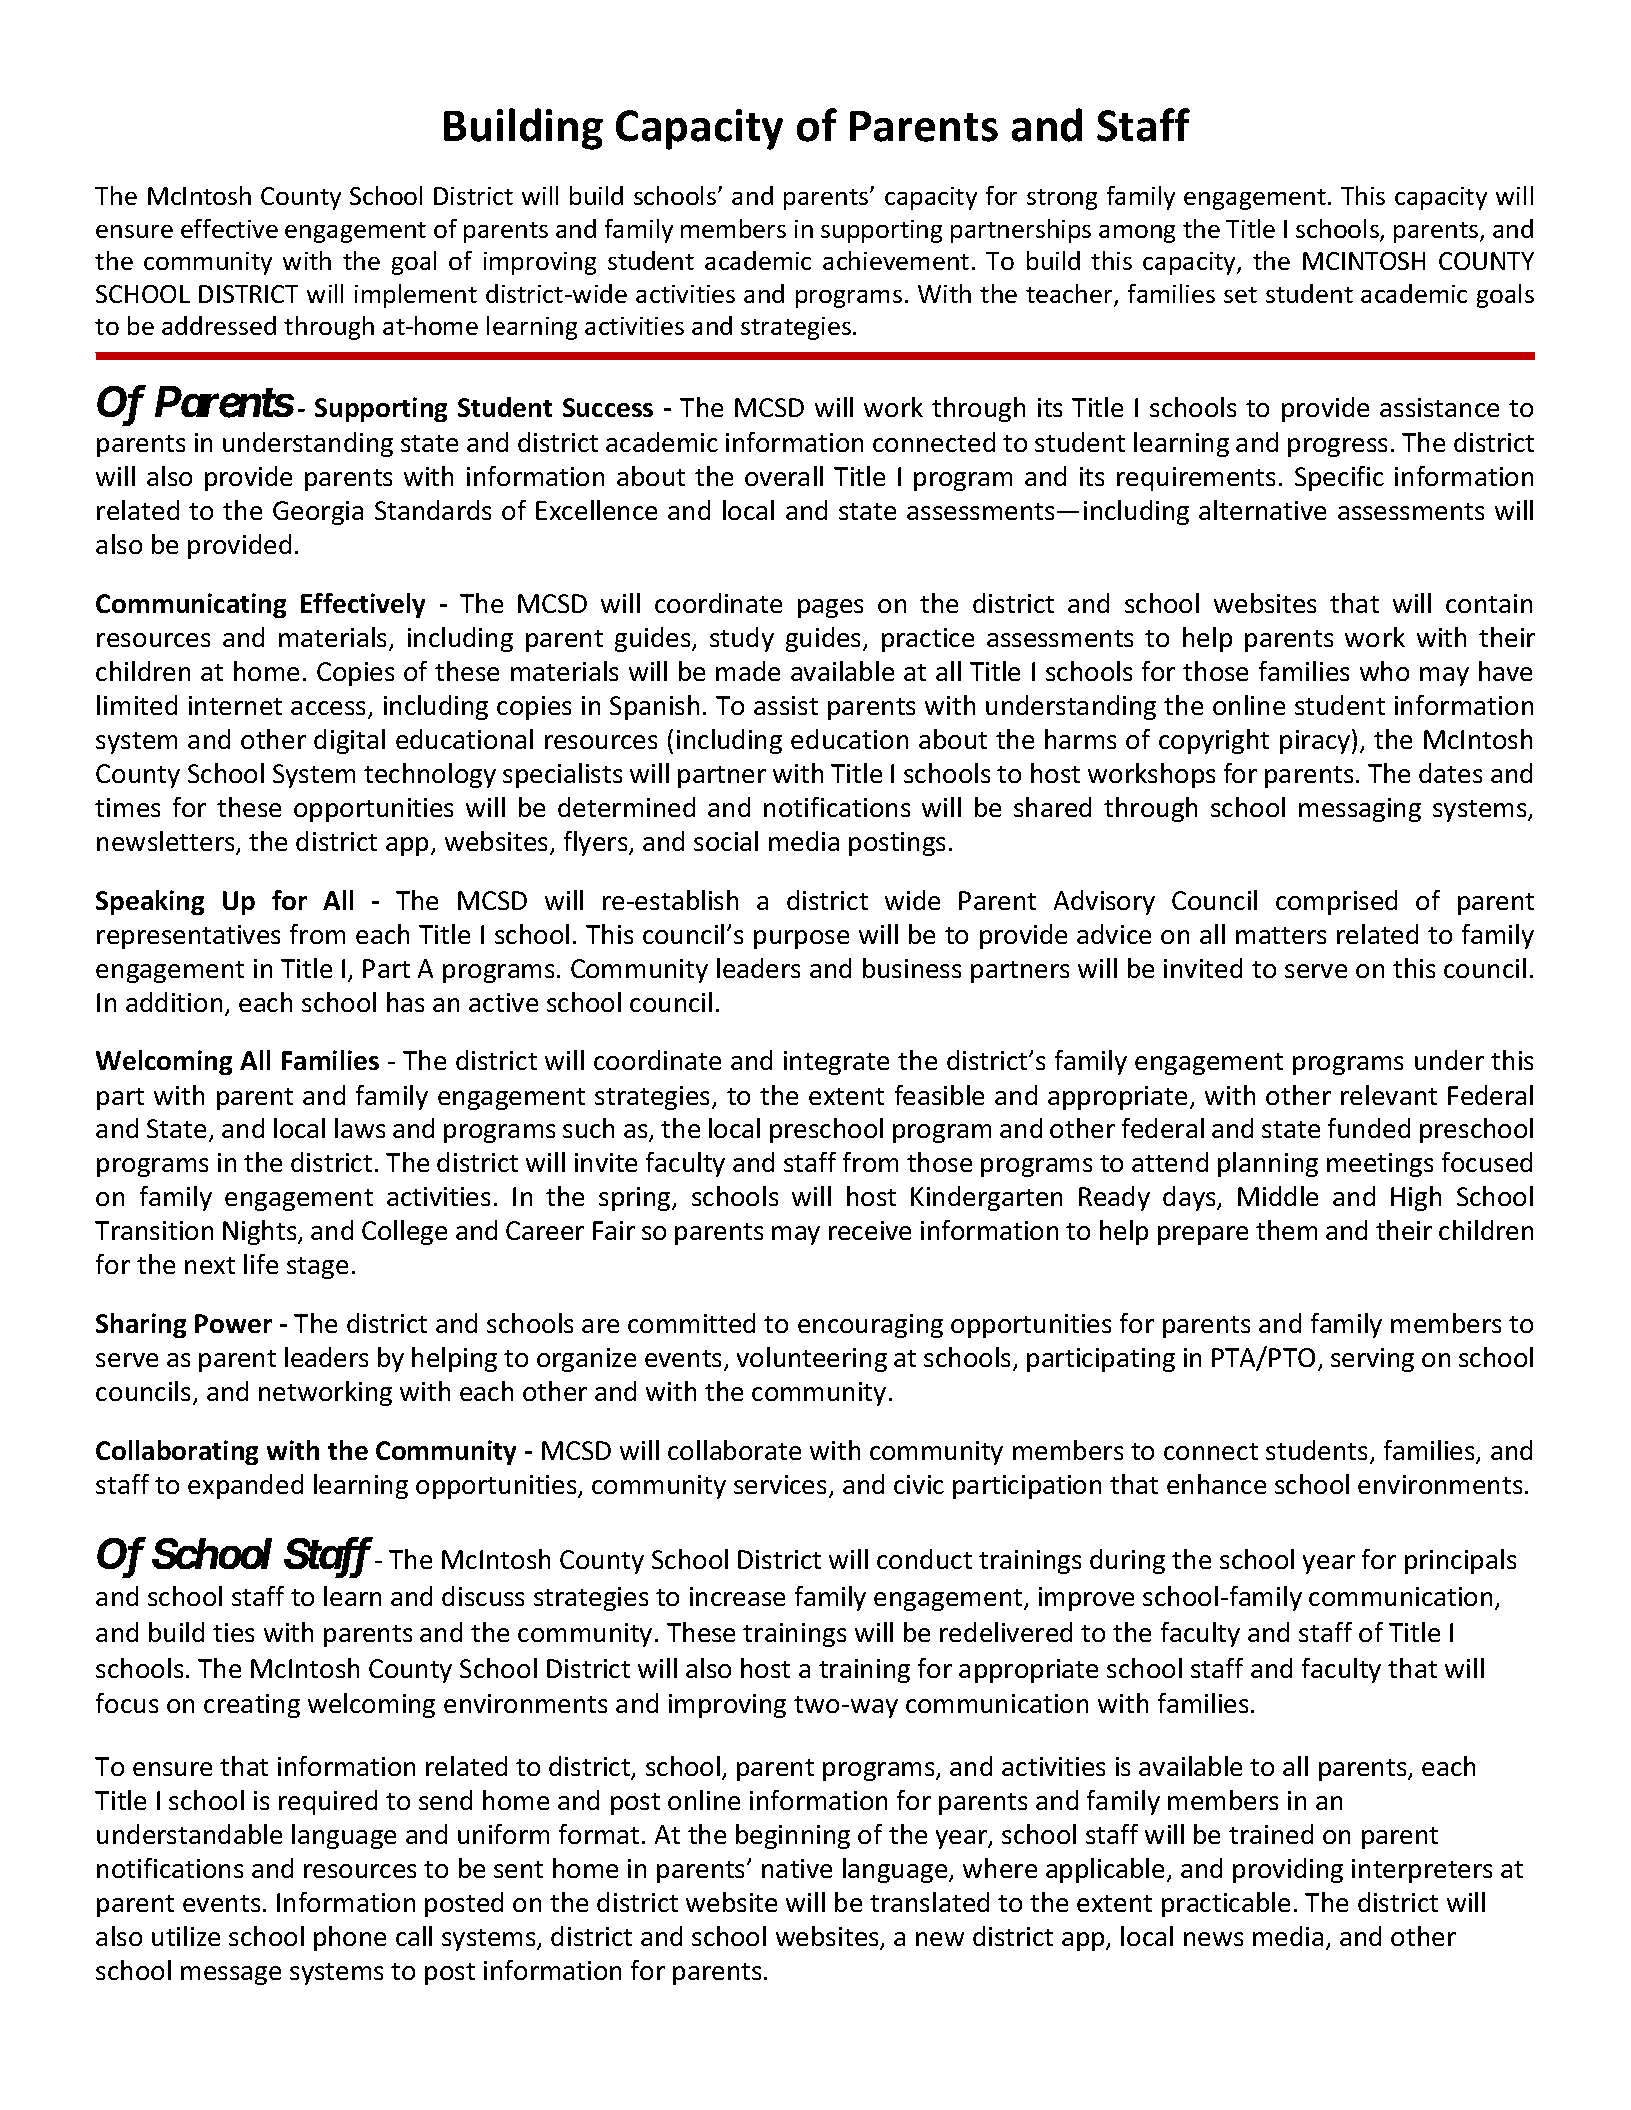 The height and width of the screenshot is (2110, 1631). Describe the element at coordinates (219, 325) in the screenshot. I see `addressed` at that location.
